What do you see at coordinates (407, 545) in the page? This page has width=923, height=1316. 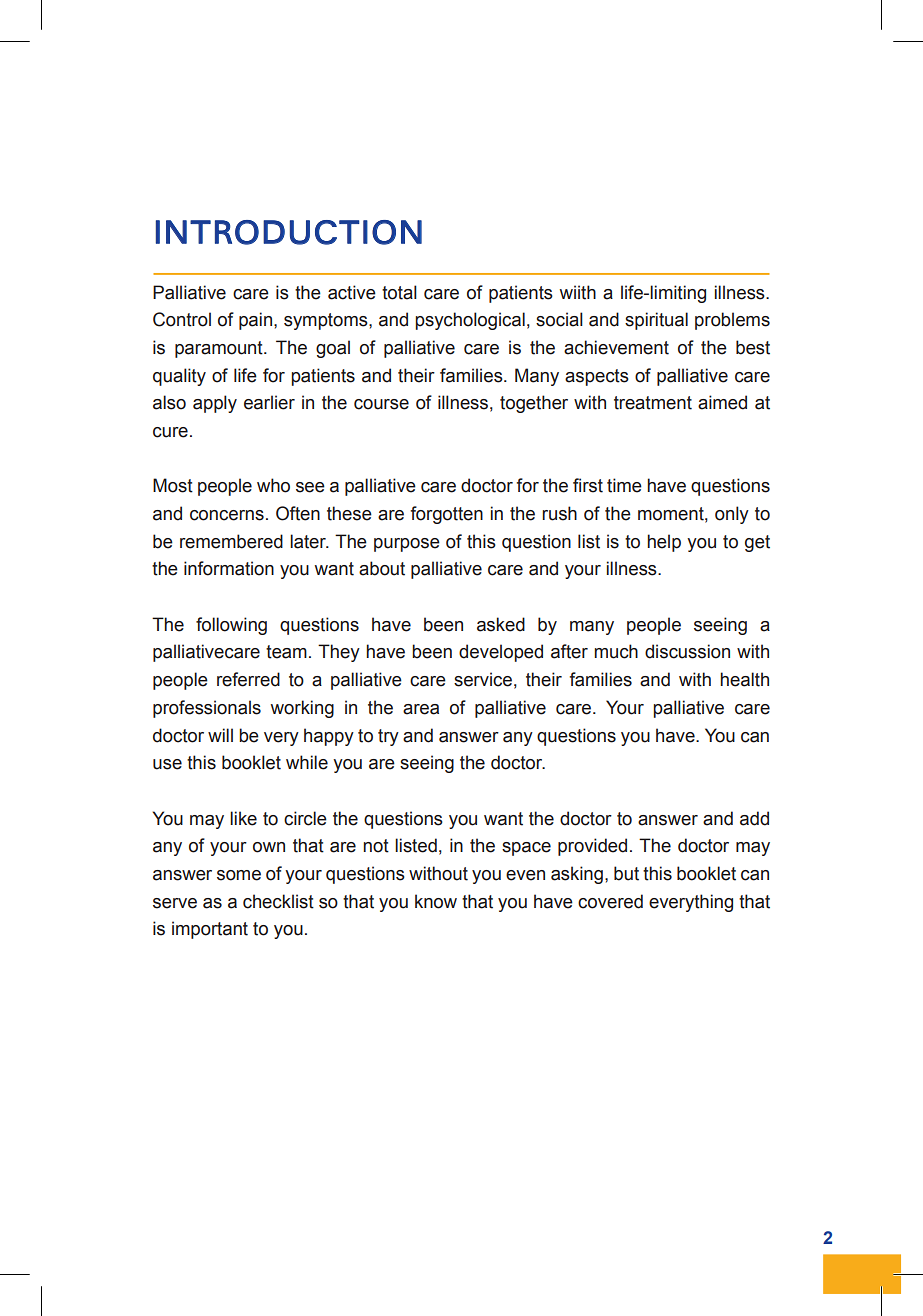 I see `purpose` at bounding box center [407, 545].
